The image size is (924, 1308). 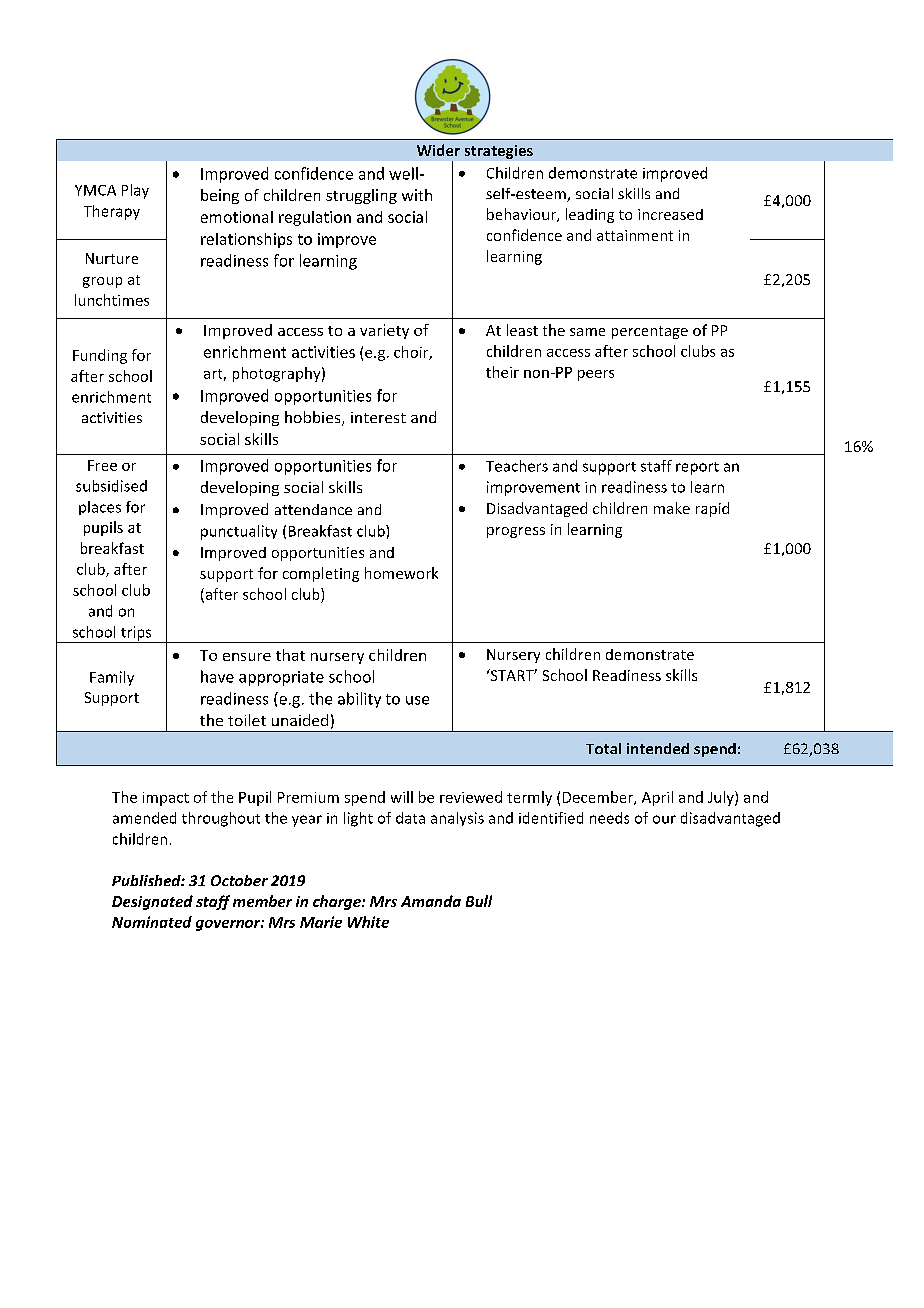 What do you see at coordinates (670, 214) in the screenshot?
I see `increased` at bounding box center [670, 214].
